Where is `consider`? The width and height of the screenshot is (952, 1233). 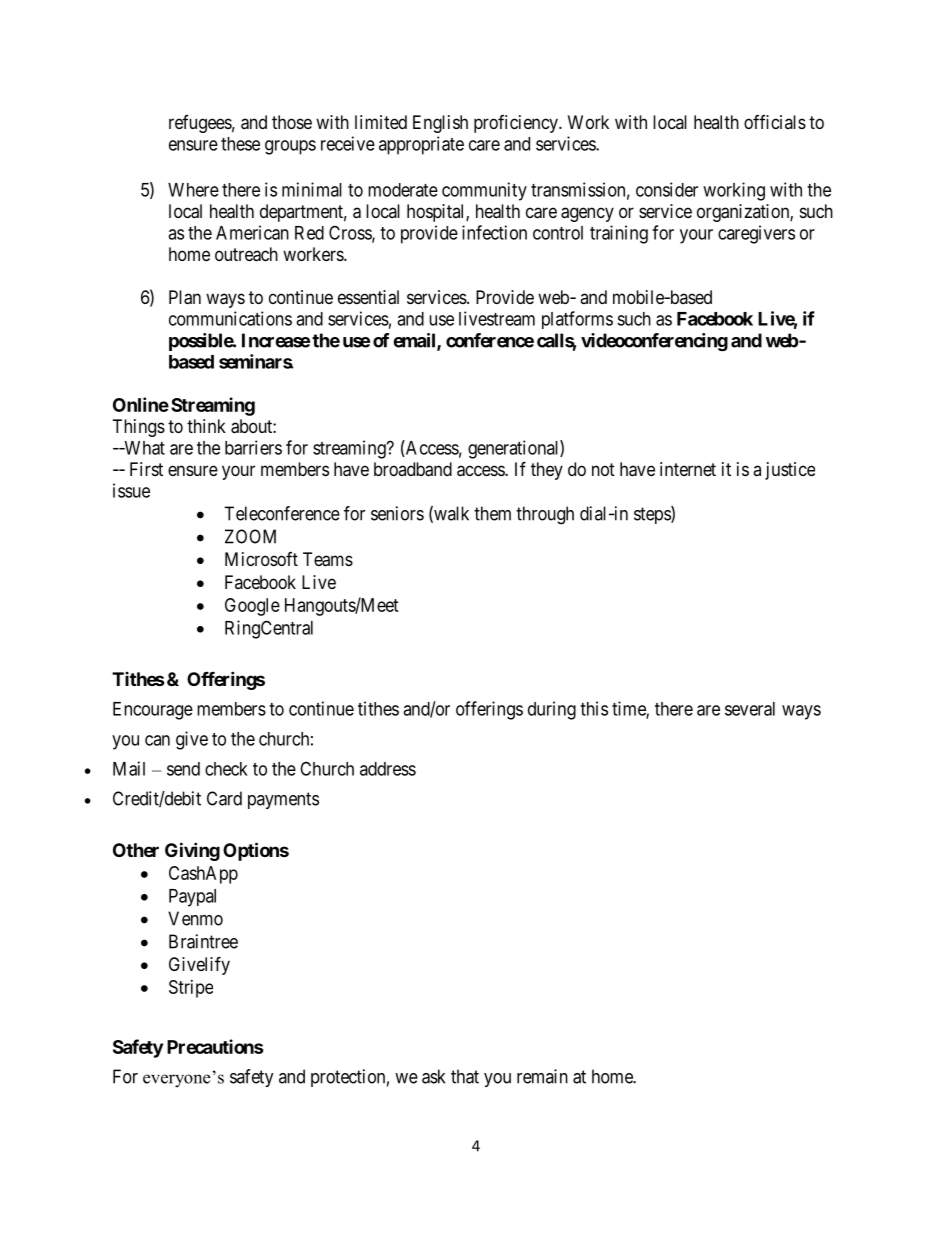 consider is located at coordinates (667, 189).
